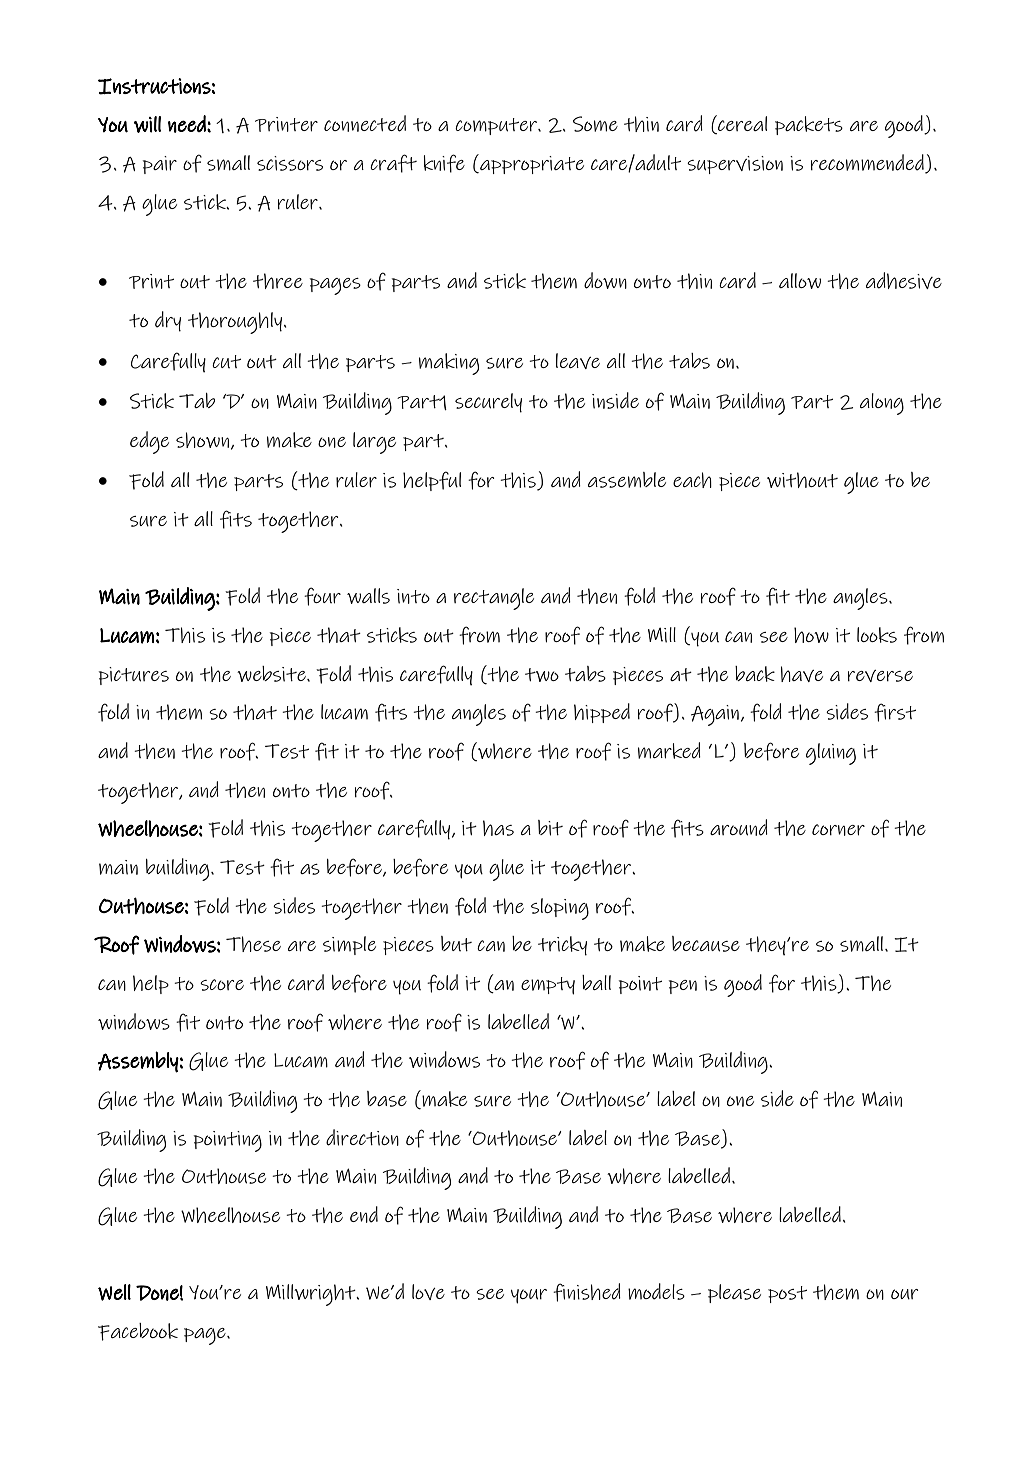  Describe the element at coordinates (531, 164) in the page. I see `appropriate` at that location.
